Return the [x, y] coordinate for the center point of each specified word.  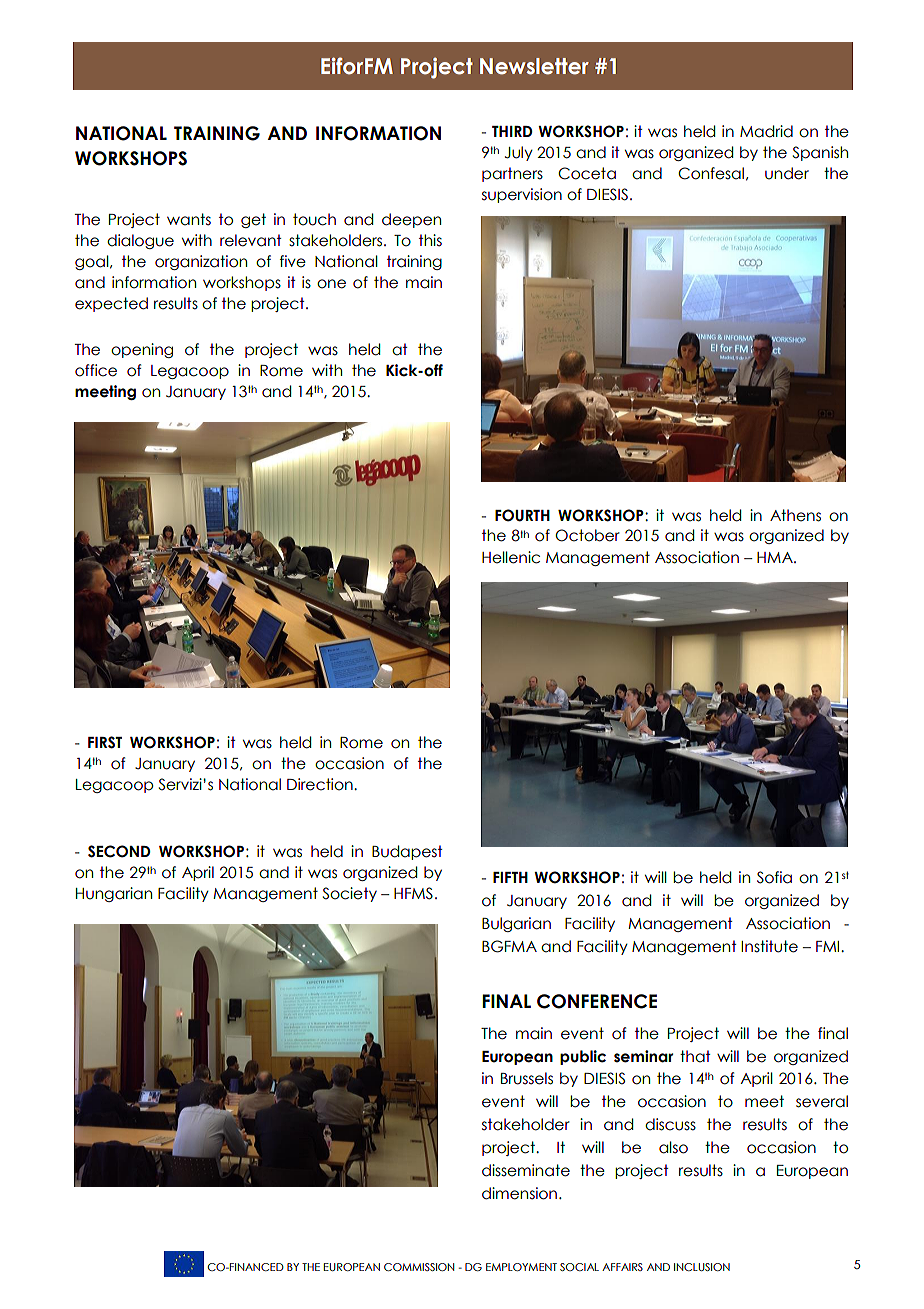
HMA [776, 557]
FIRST [105, 742]
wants [189, 219]
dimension [519, 1193]
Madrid [766, 131]
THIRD [512, 131]
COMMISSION [419, 1267]
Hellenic [511, 557]
